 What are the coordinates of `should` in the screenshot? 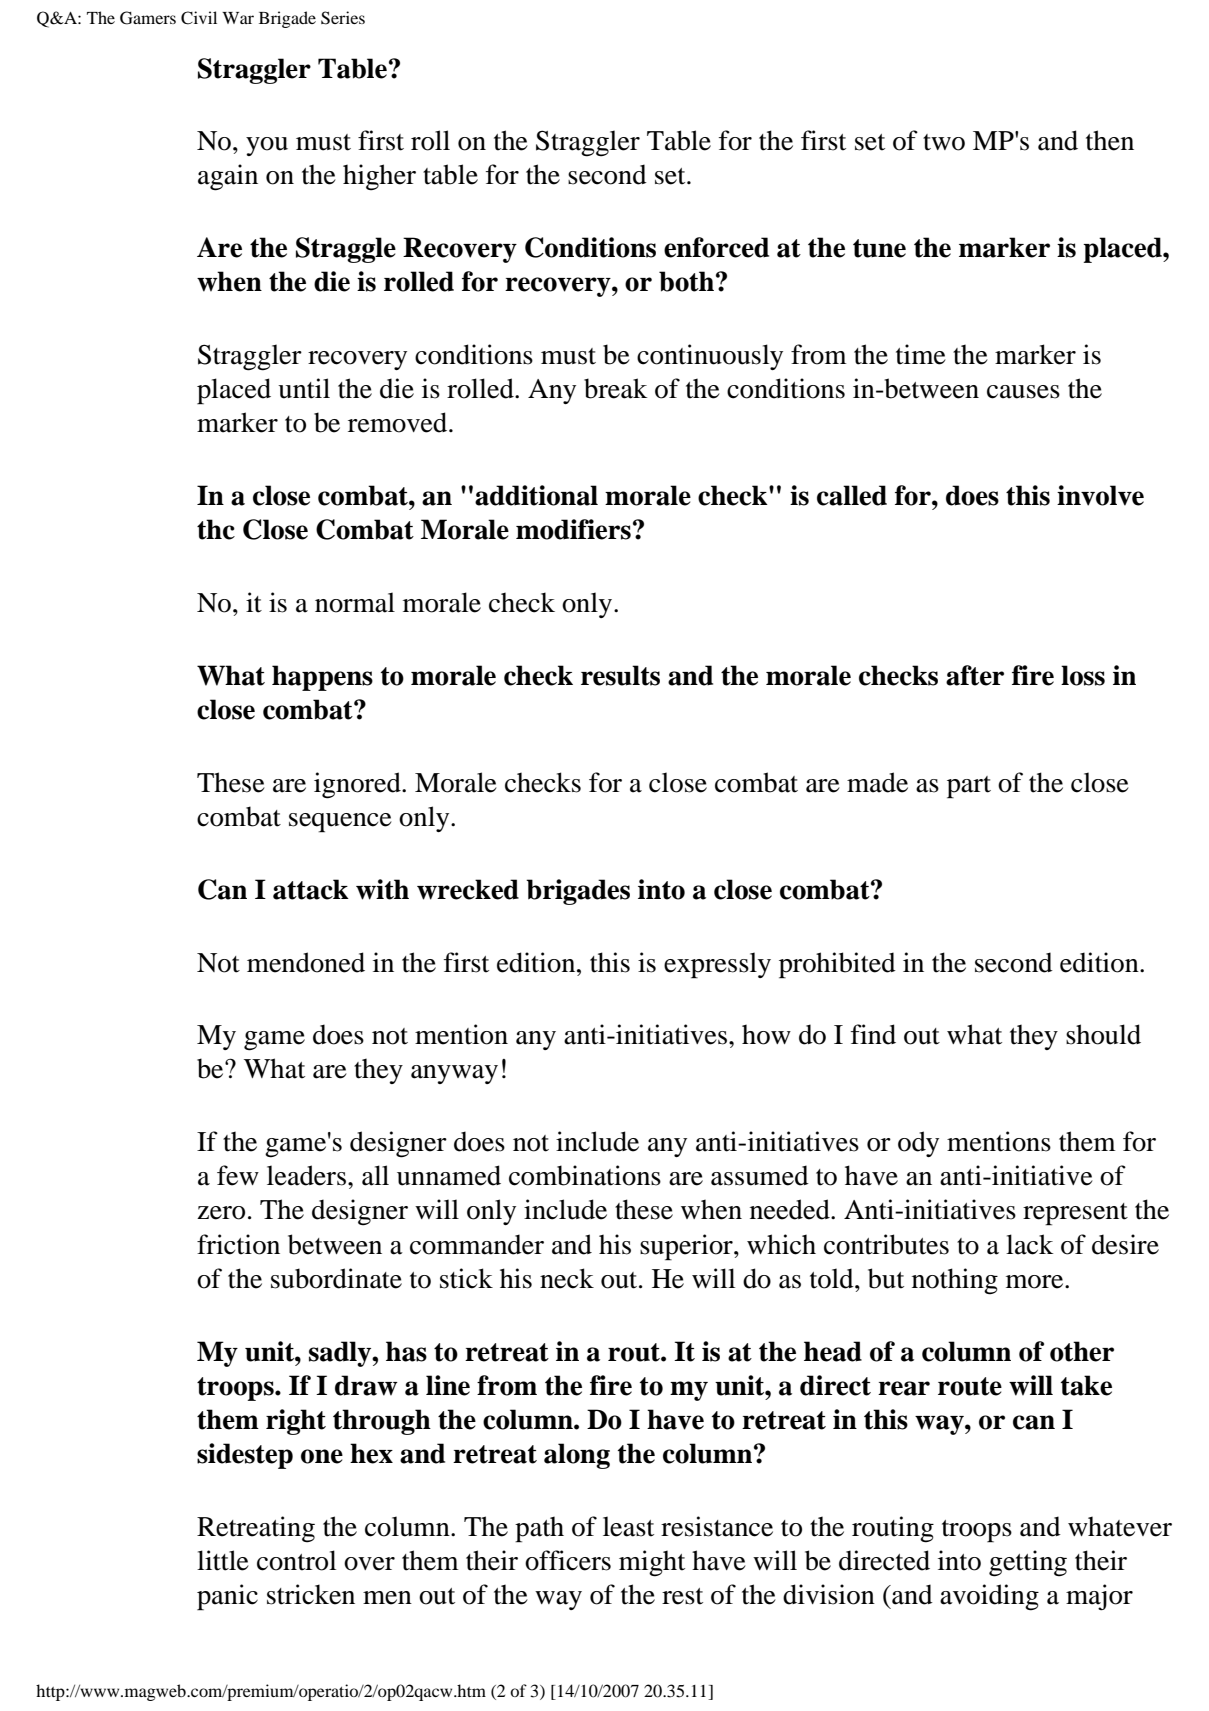 It's located at (1103, 1034).
